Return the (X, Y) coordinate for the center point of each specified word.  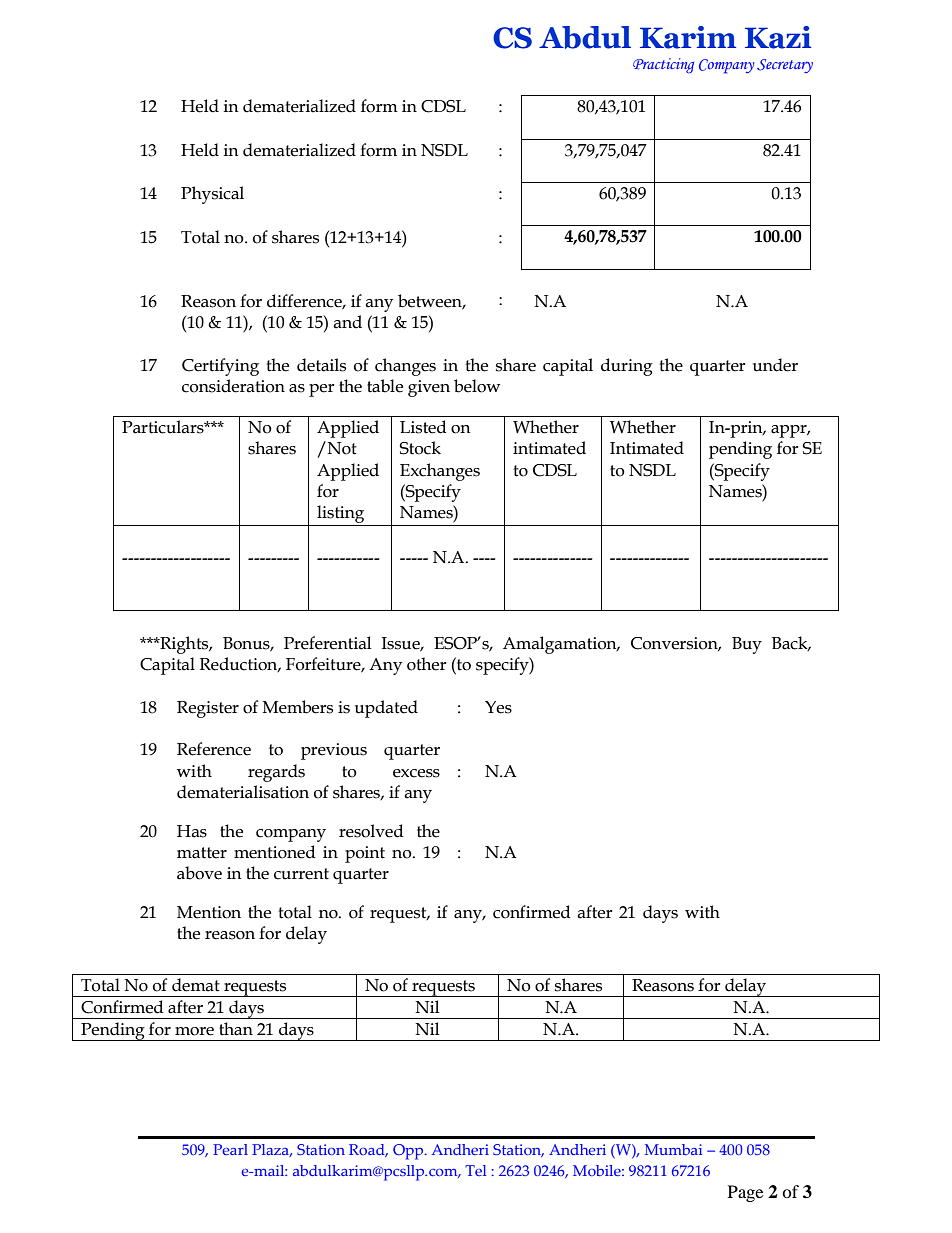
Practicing (663, 66)
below (477, 386)
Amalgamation (561, 645)
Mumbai (673, 1149)
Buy (747, 645)
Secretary (785, 66)
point (365, 854)
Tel (475, 1170)
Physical (212, 195)
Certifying (220, 367)
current (301, 874)
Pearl (230, 1149)
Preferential (327, 643)
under (775, 365)
